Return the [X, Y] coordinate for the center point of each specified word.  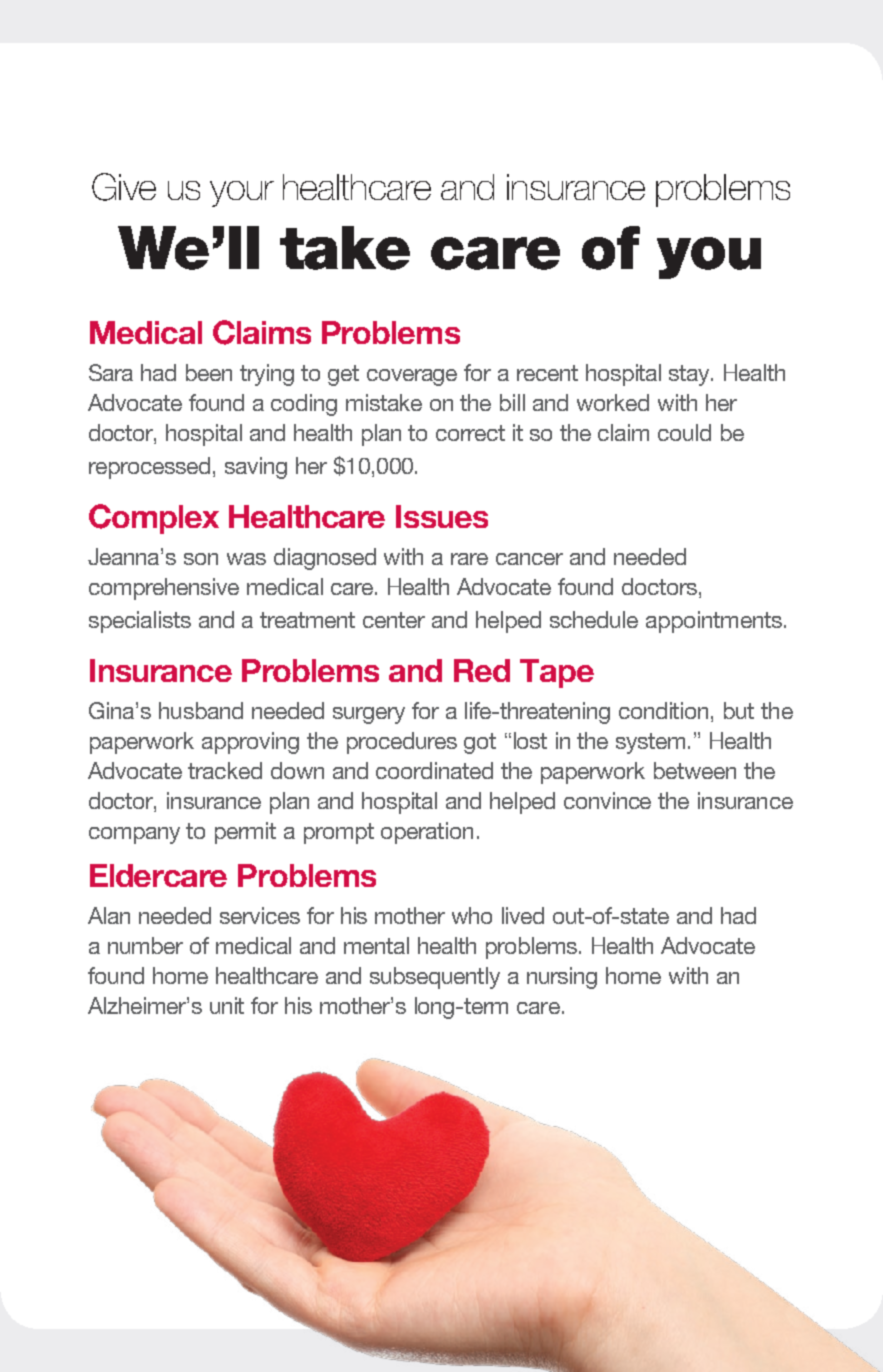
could [684, 432]
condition [663, 710]
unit [227, 1005]
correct [470, 433]
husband [201, 710]
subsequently [435, 978]
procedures [402, 743]
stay [691, 375]
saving [256, 468]
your [242, 194]
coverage [412, 377]
